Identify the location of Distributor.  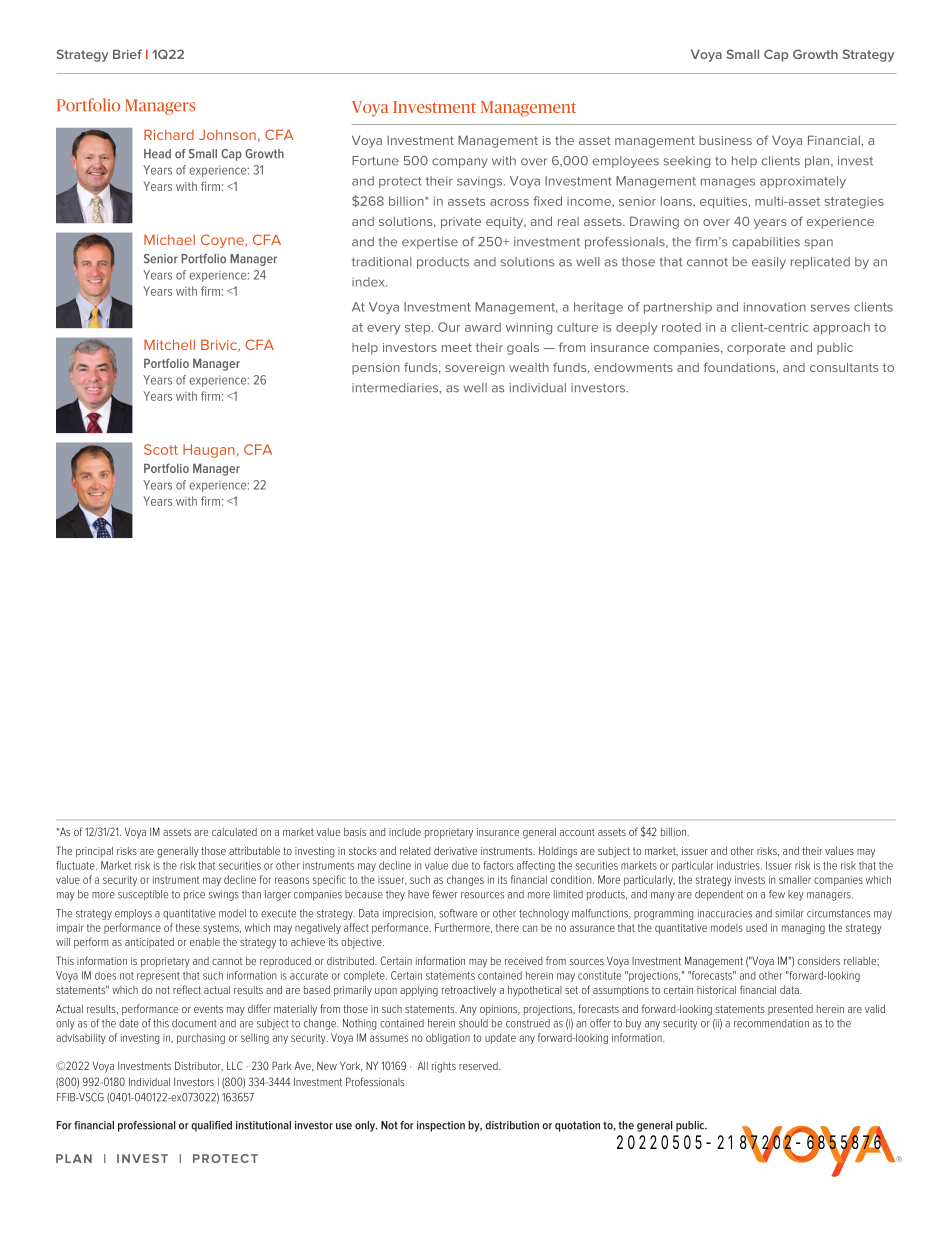
(199, 1066).
